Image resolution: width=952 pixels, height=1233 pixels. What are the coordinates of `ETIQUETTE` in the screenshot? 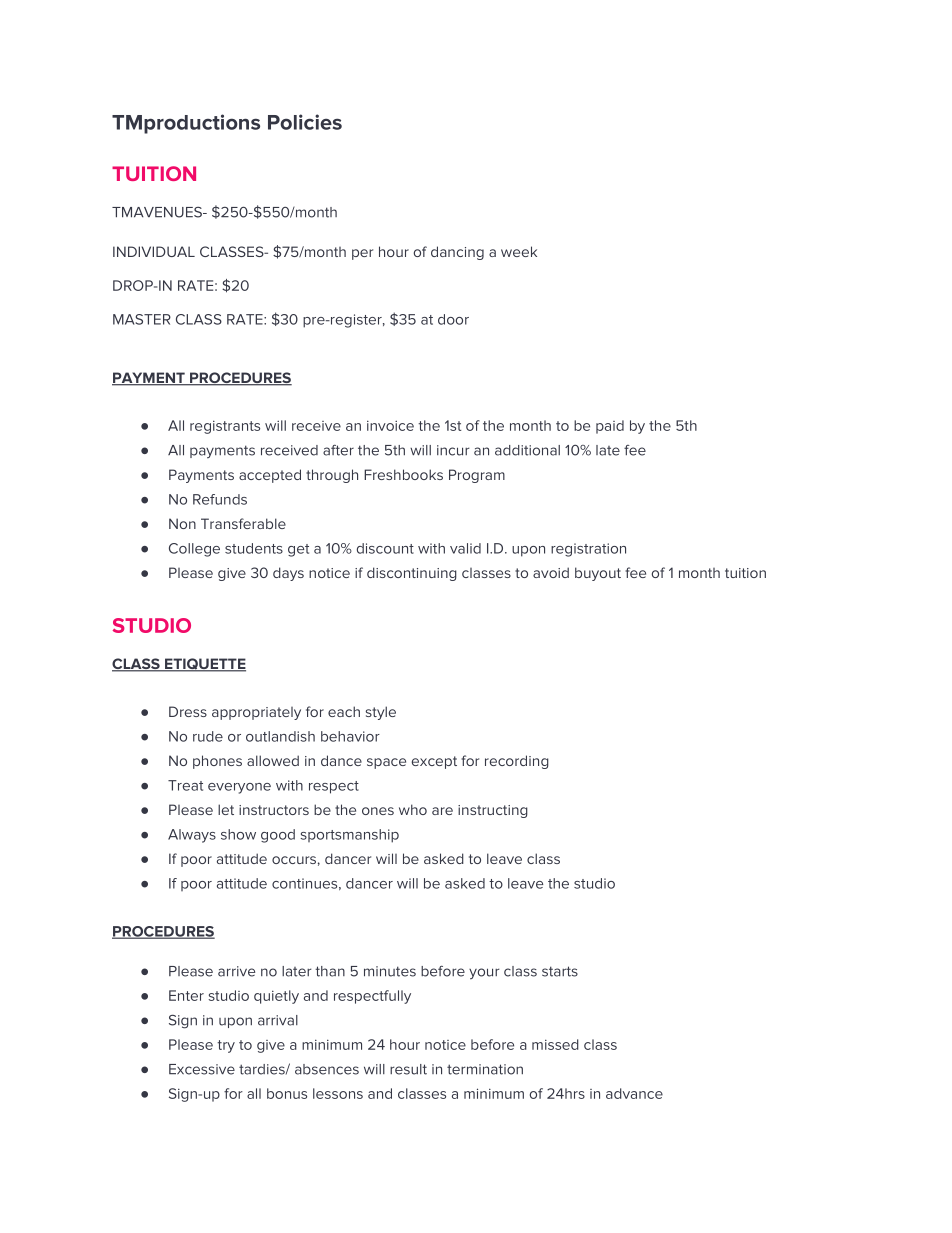 It's located at (204, 665).
